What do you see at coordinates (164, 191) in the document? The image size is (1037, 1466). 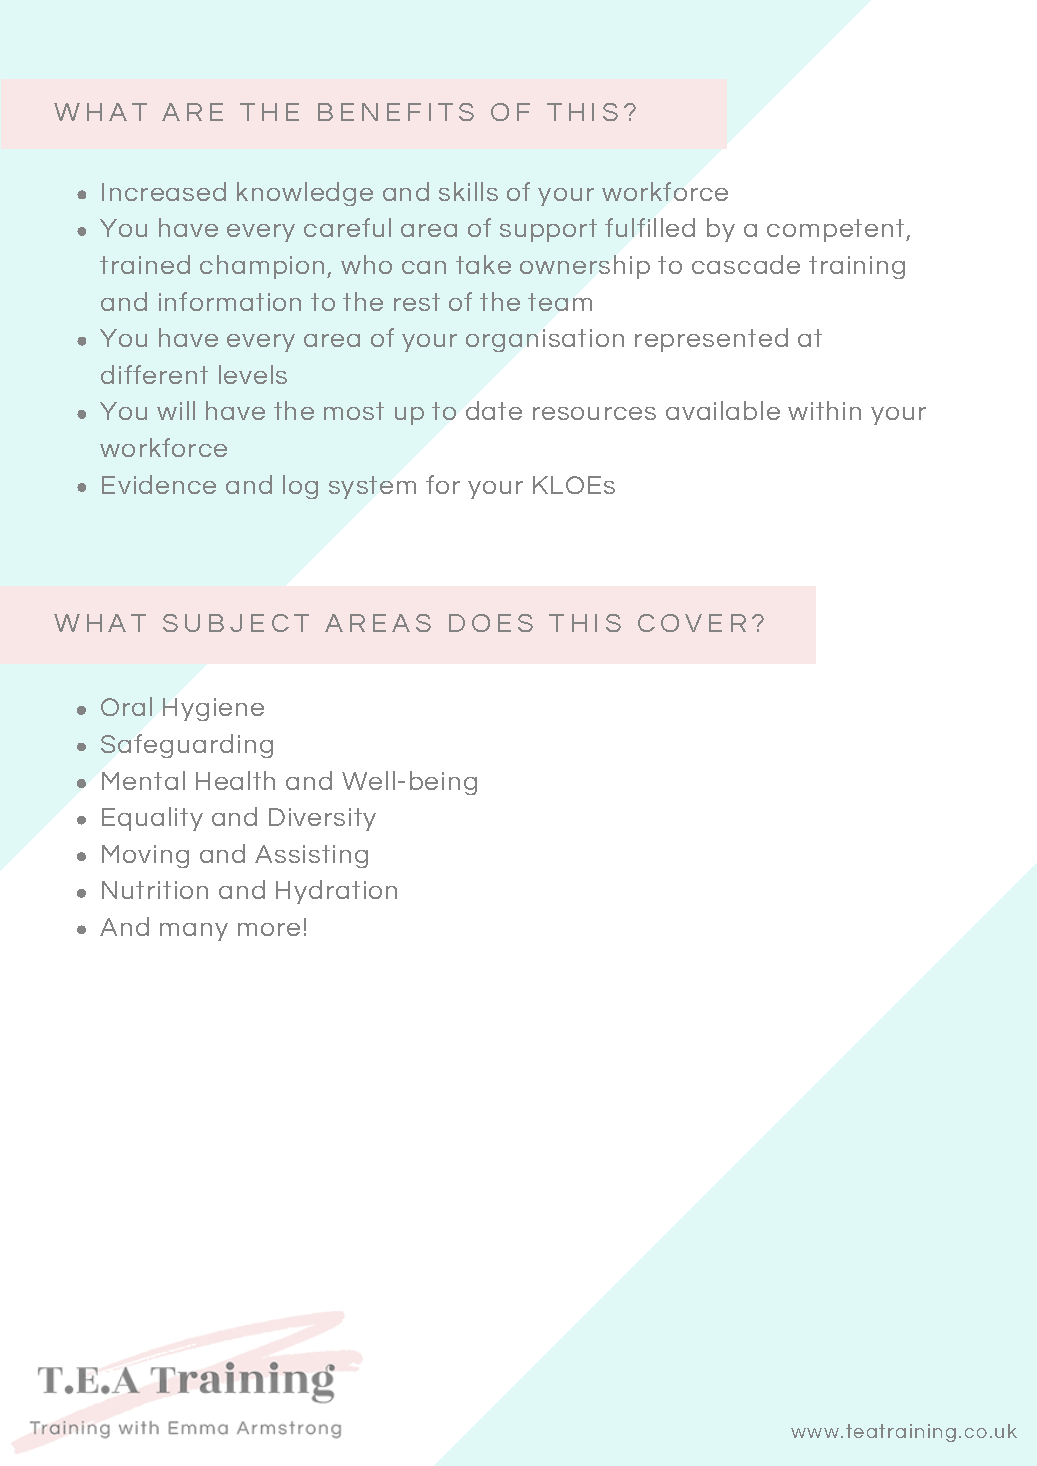 I see `Increased` at bounding box center [164, 191].
